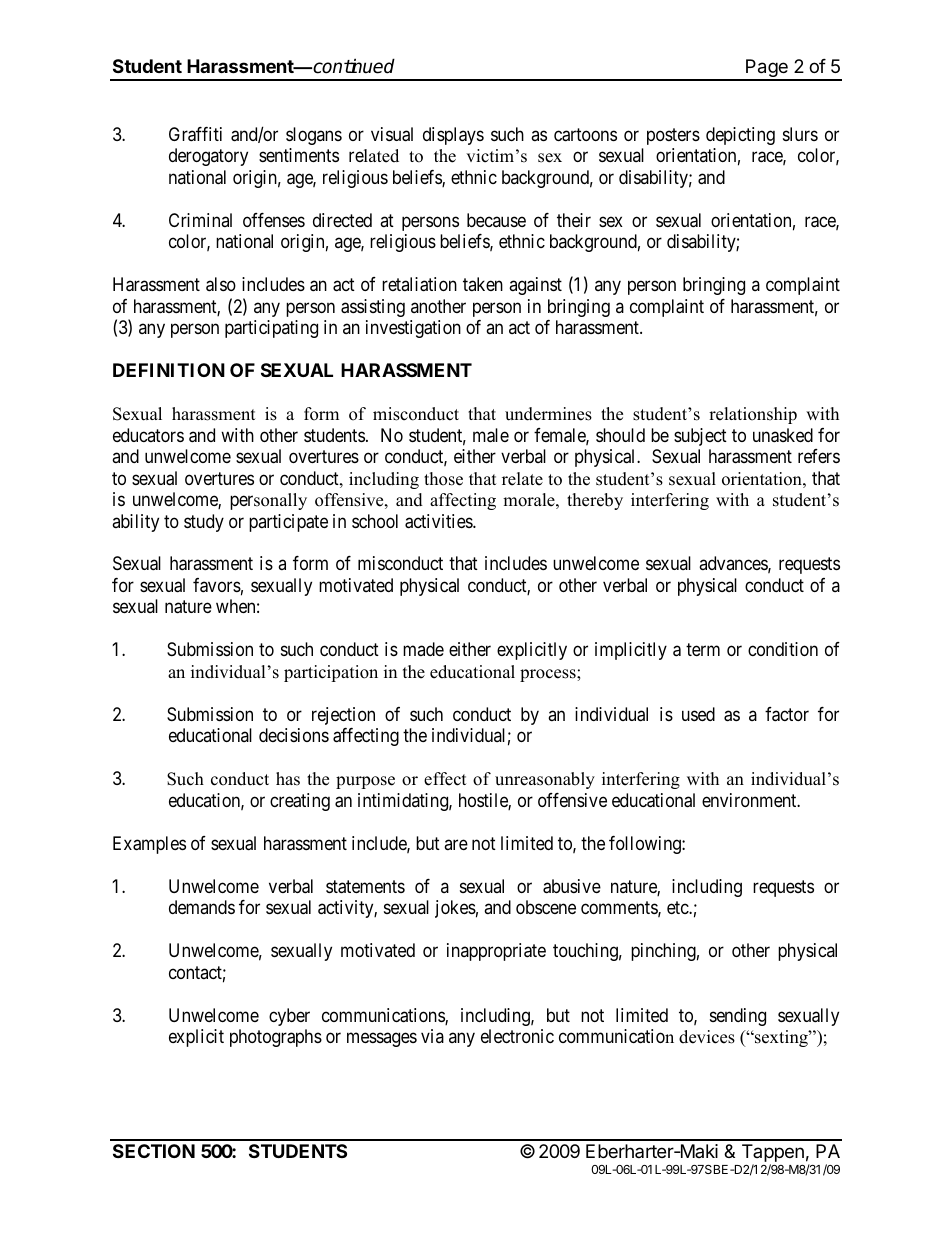 The width and height of the document is (952, 1233). Describe the element at coordinates (753, 415) in the document. I see `relationship` at that location.
